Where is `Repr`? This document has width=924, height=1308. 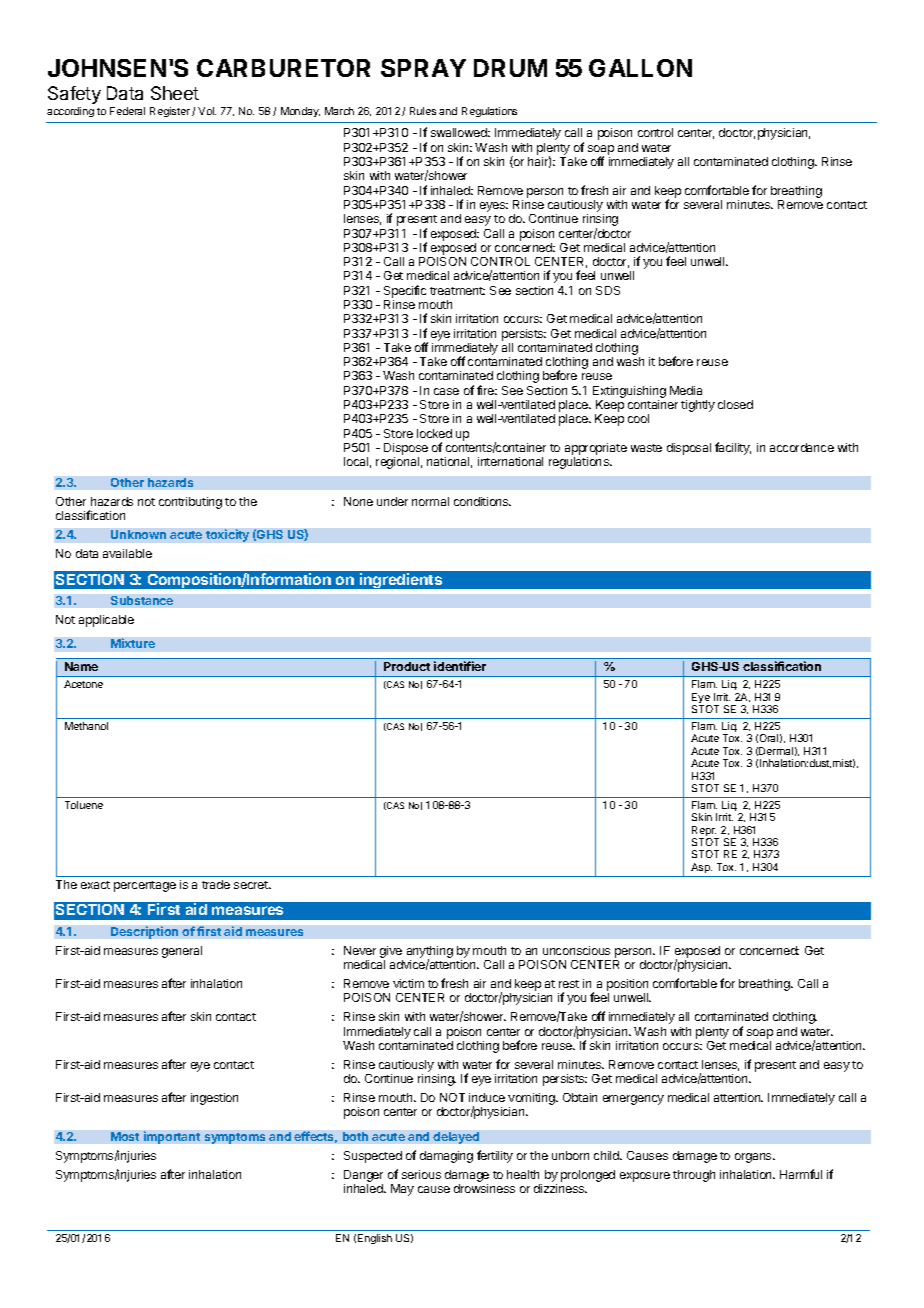 Repr is located at coordinates (704, 832).
